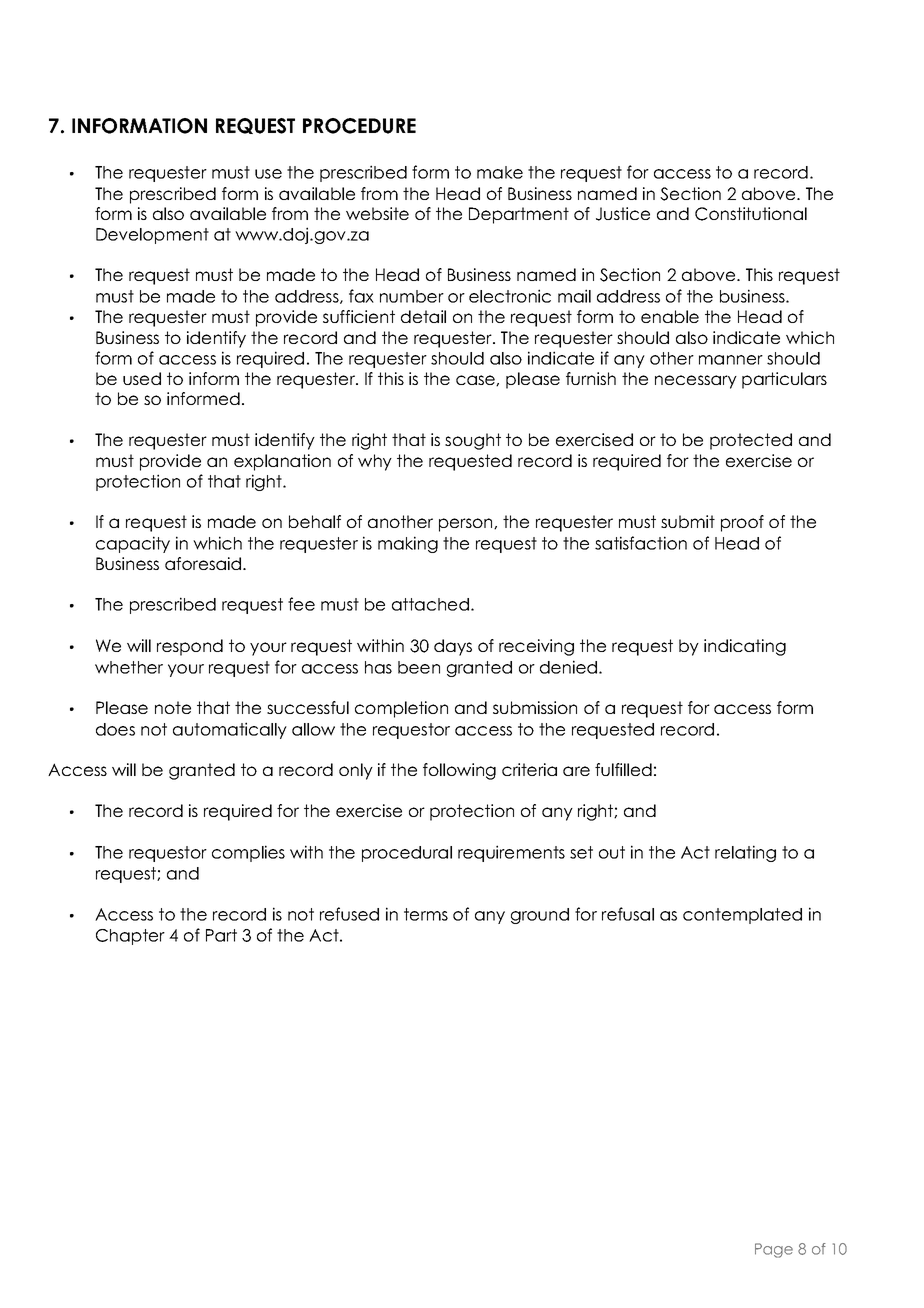 Image resolution: width=924 pixels, height=1308 pixels. I want to click on contemplated, so click(742, 916).
